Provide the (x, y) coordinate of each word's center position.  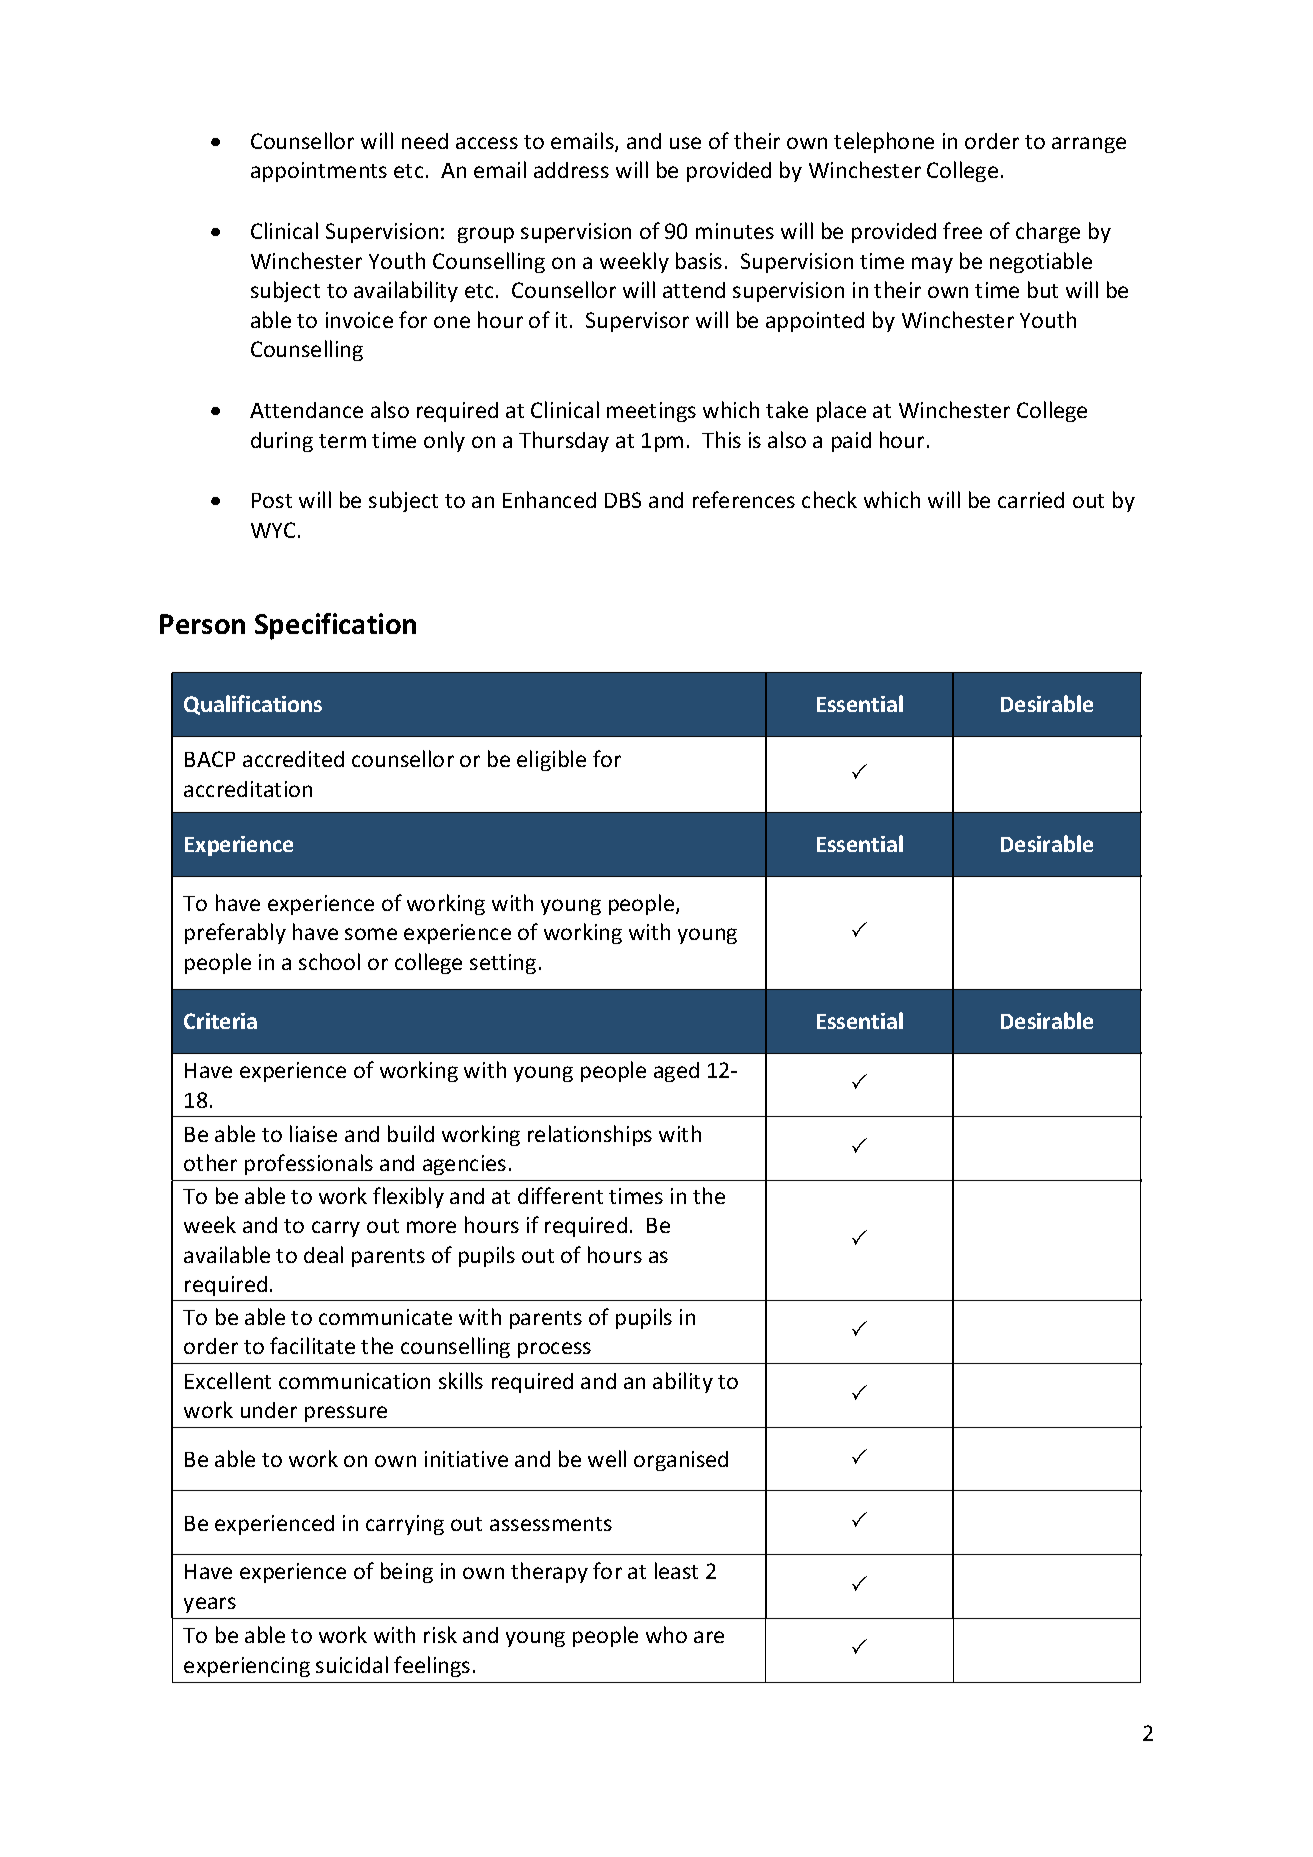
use (685, 143)
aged (676, 1072)
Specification (335, 626)
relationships (590, 1135)
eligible (551, 760)
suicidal (352, 1664)
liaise (313, 1133)
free (962, 230)
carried (1031, 500)
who (666, 1634)
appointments (319, 172)
